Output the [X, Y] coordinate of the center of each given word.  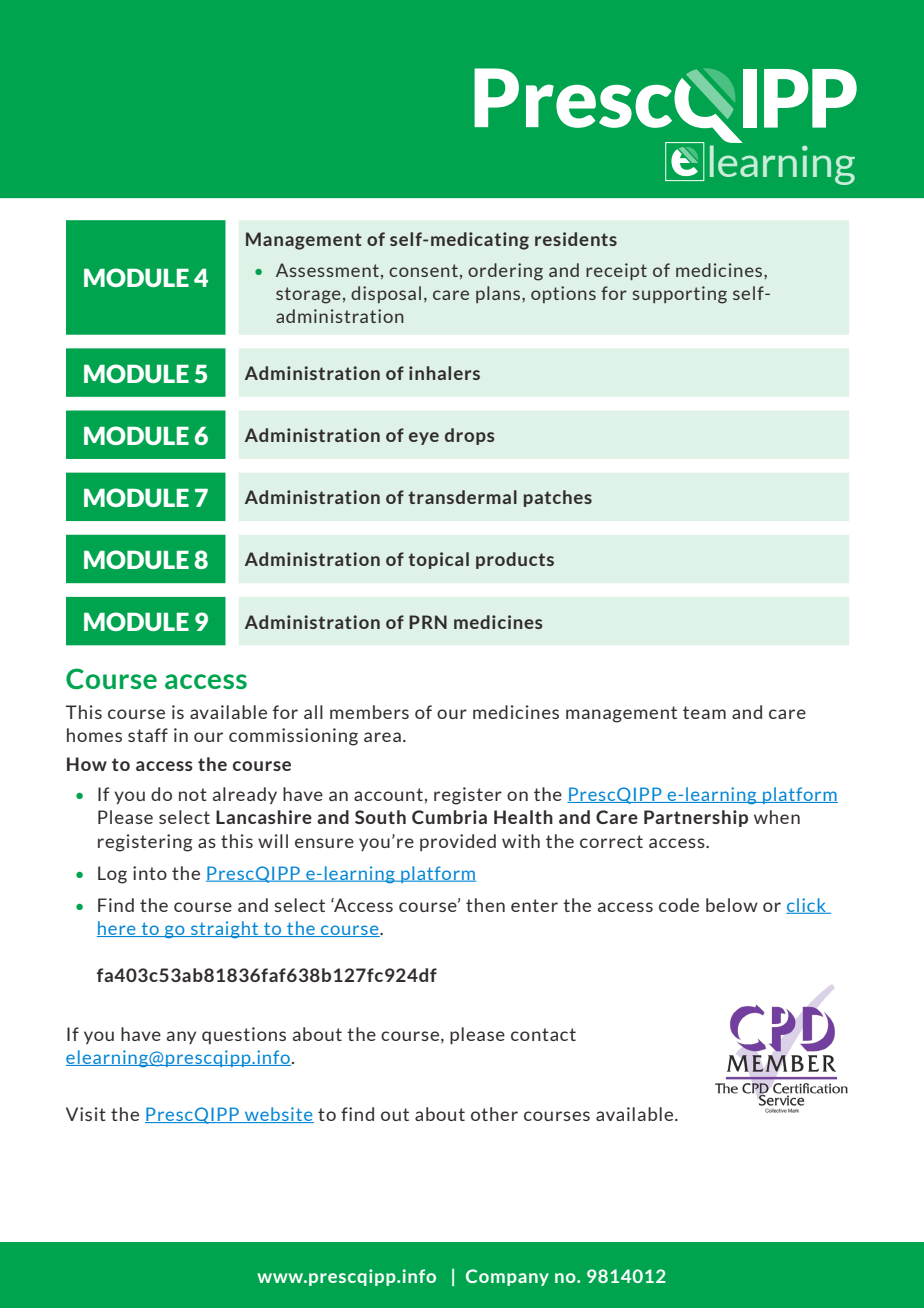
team [704, 712]
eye [424, 438]
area [382, 737]
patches [558, 498]
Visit [86, 1114]
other [494, 1114]
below [732, 905]
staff [148, 735]
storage [308, 295]
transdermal [462, 497]
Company [507, 1277]
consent [423, 270]
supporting [680, 295]
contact [543, 1034]
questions [244, 1035]
